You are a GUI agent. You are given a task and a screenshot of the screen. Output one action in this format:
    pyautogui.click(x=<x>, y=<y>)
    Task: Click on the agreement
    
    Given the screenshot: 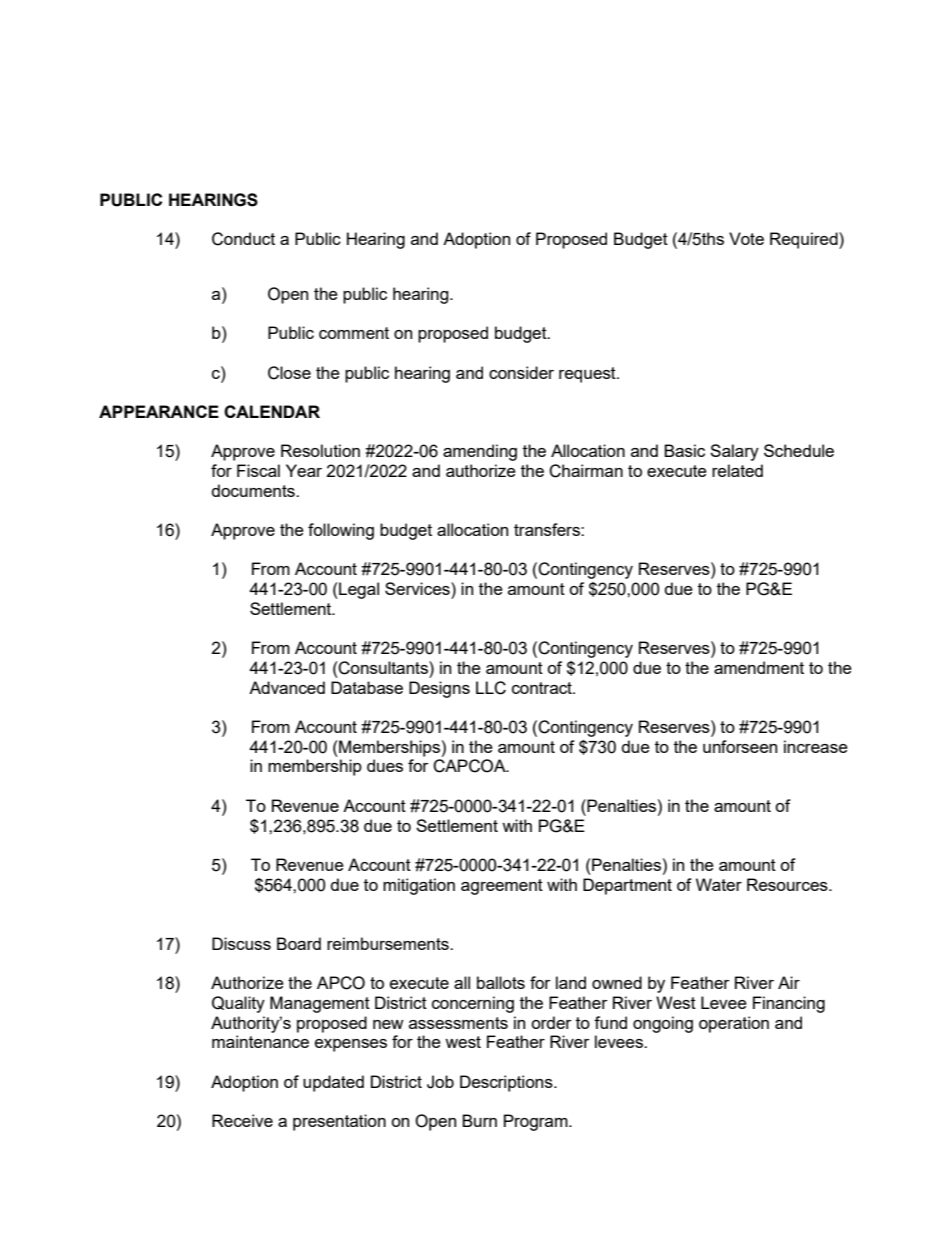 What is the action you would take?
    pyautogui.click(x=502, y=887)
